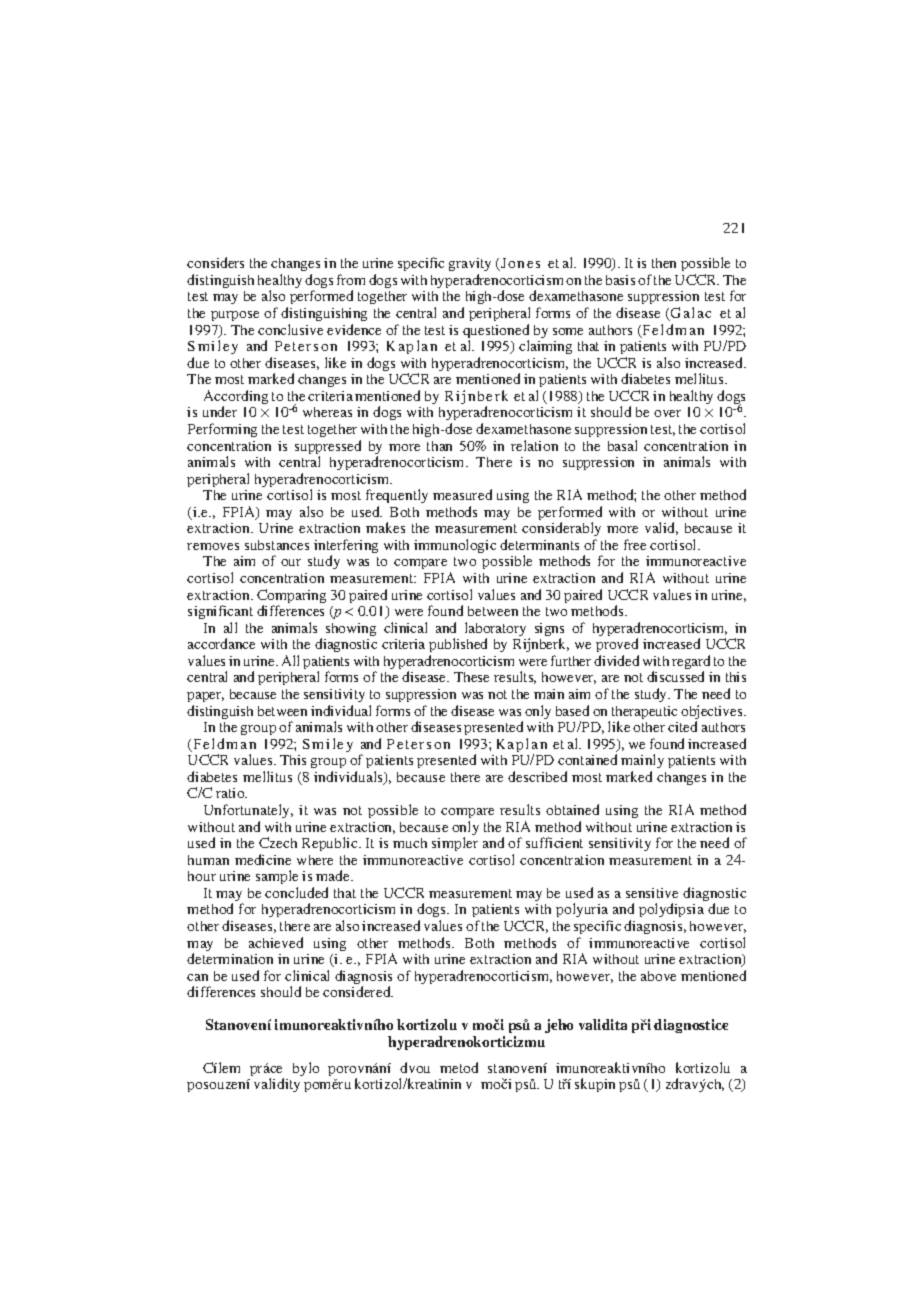  I want to click on then, so click(664, 263).
